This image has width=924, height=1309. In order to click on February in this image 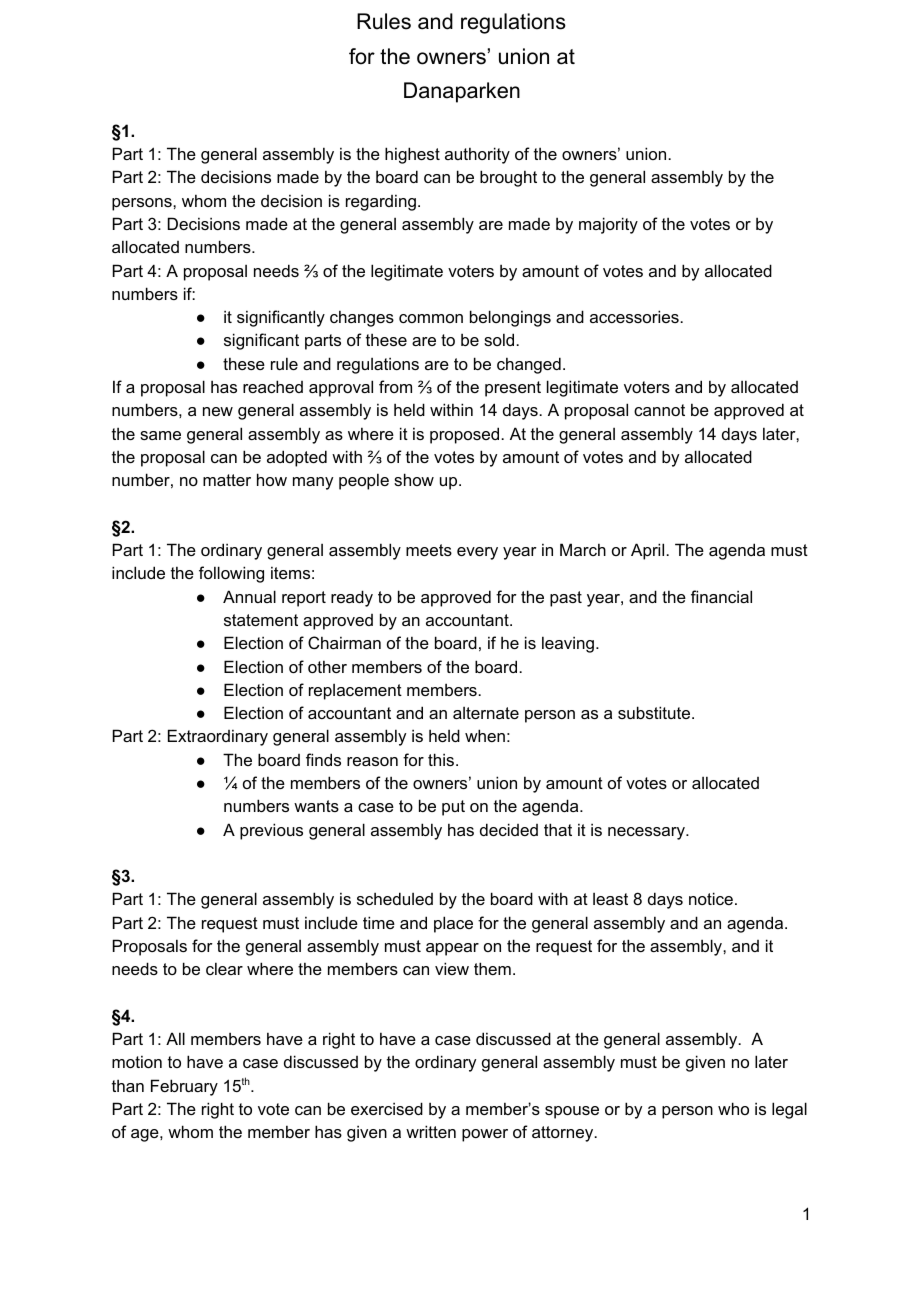, I will do `click(184, 1087)`.
